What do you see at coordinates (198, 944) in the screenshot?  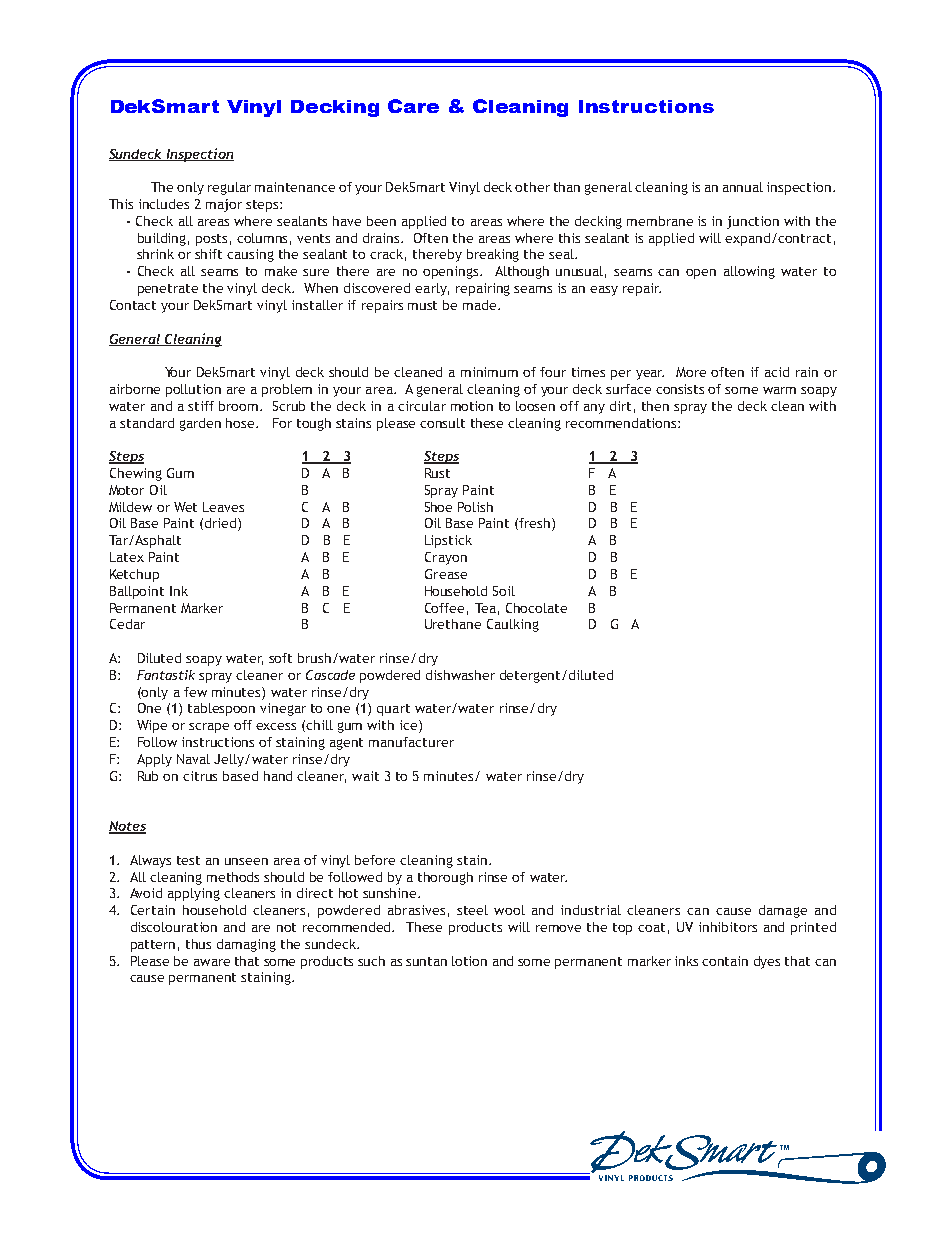 I see `thus` at bounding box center [198, 944].
